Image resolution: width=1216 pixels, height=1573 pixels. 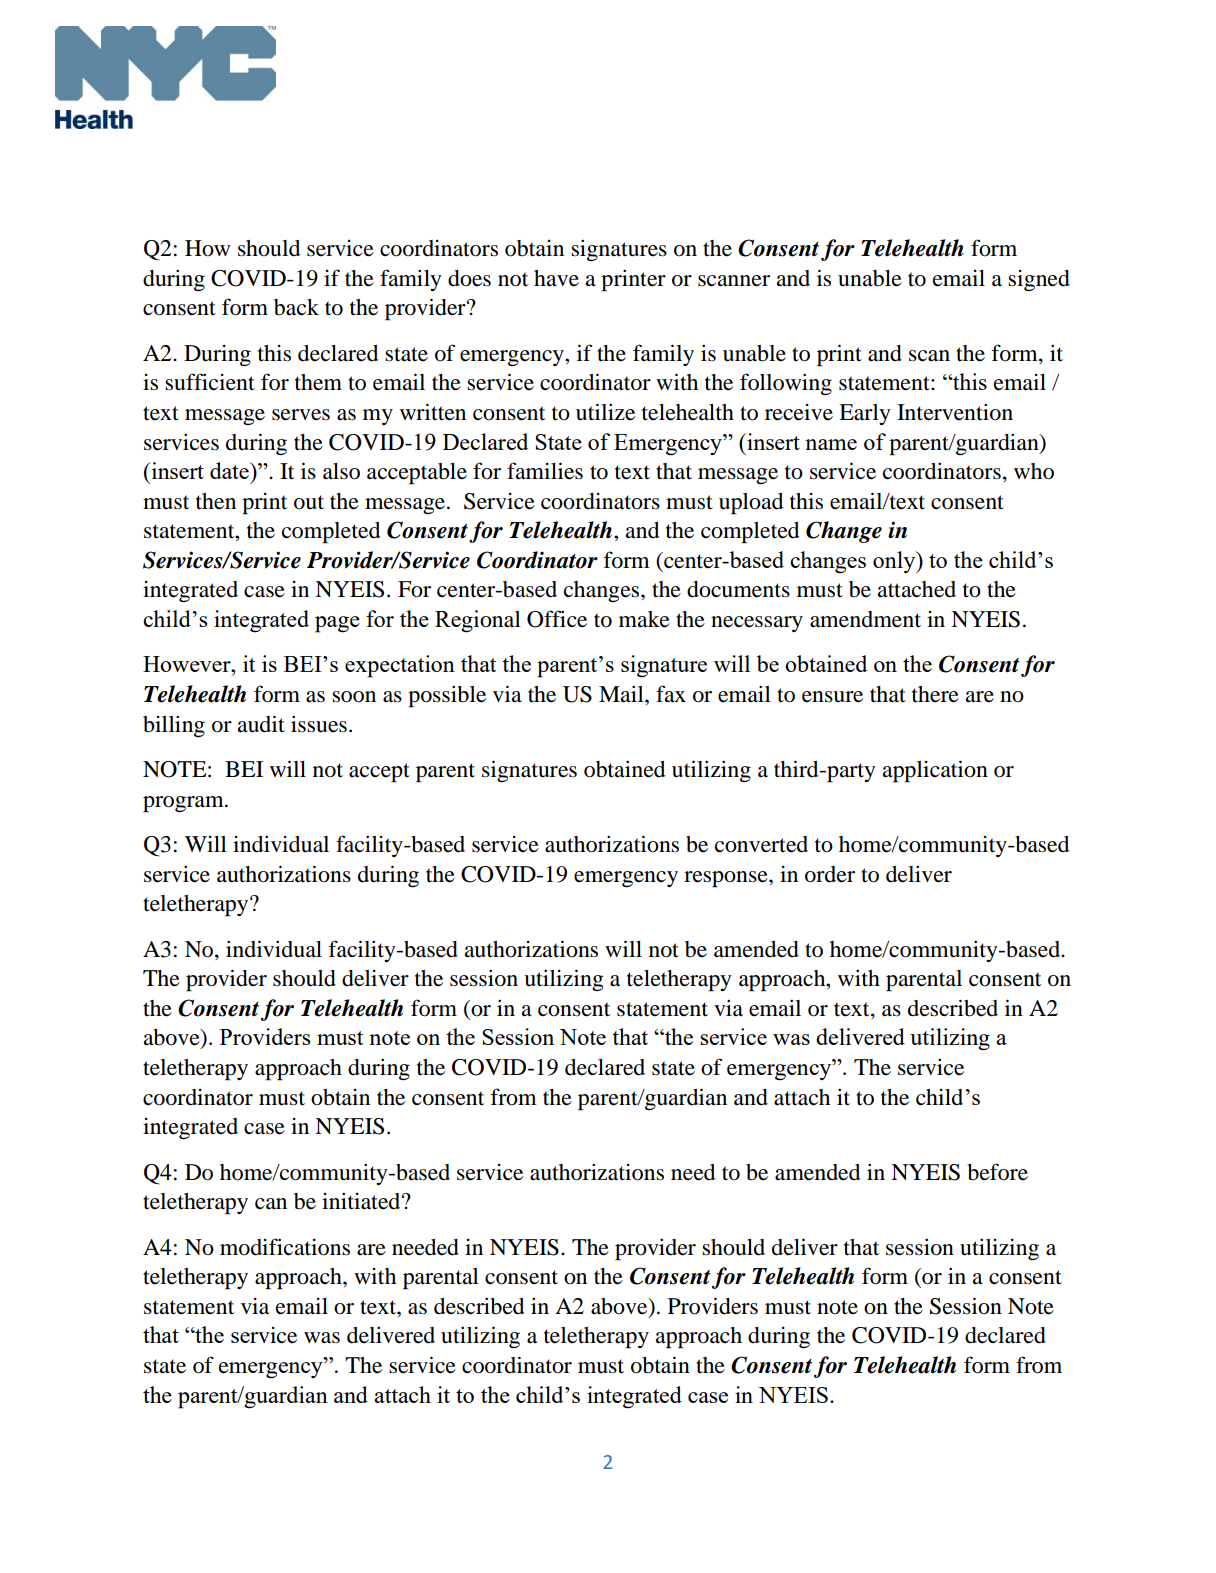 I want to click on amendment, so click(x=865, y=619).
